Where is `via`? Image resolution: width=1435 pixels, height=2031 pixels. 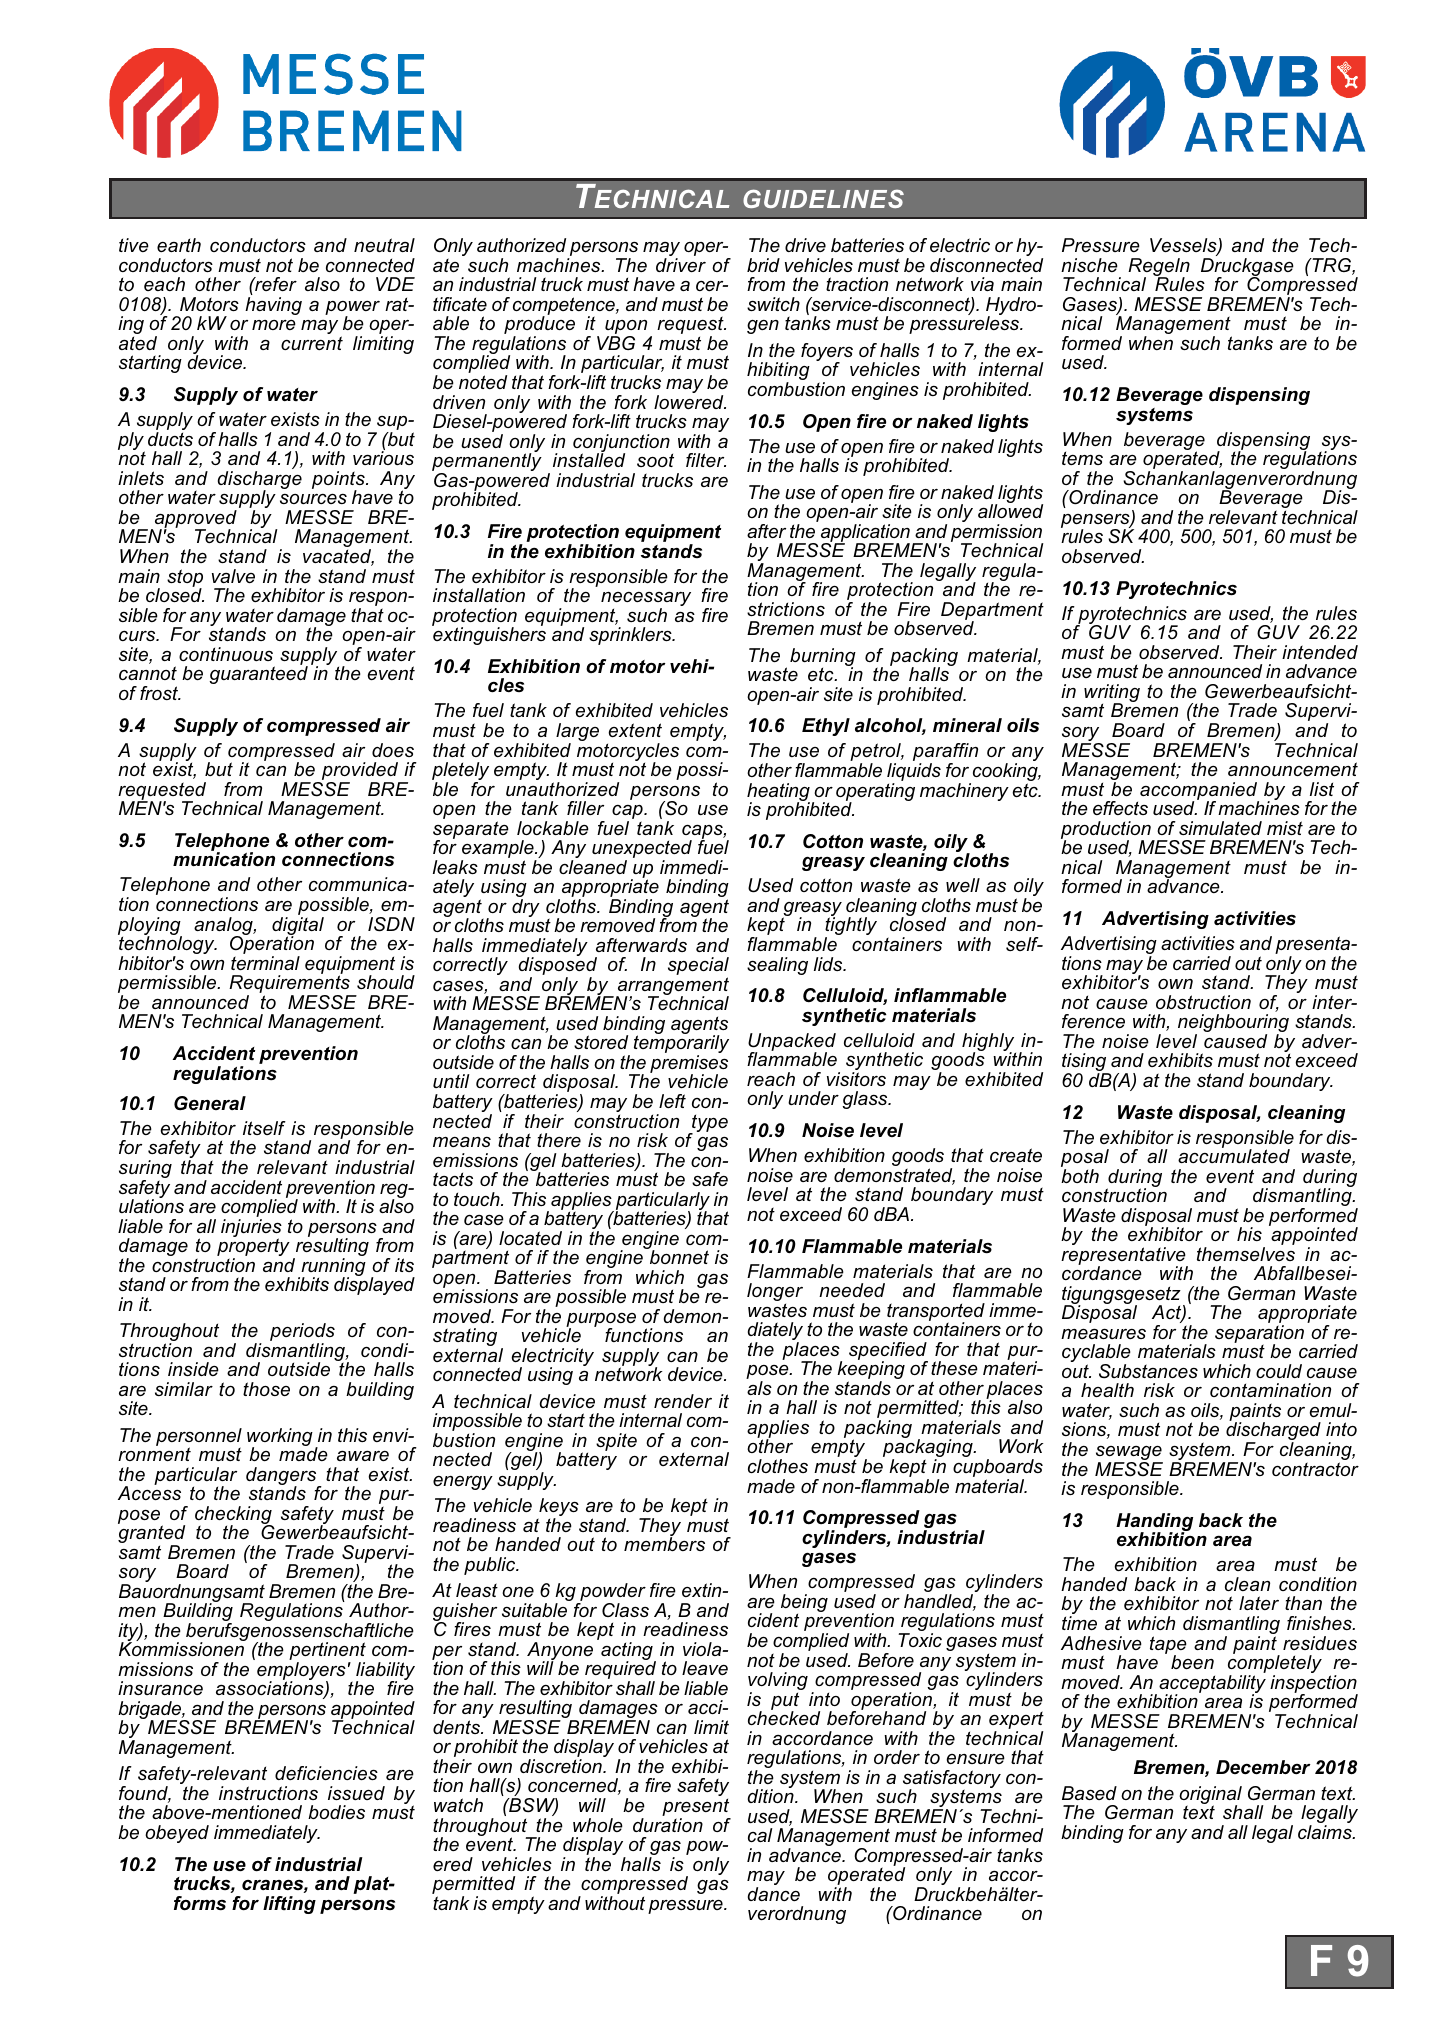 via is located at coordinates (982, 284).
